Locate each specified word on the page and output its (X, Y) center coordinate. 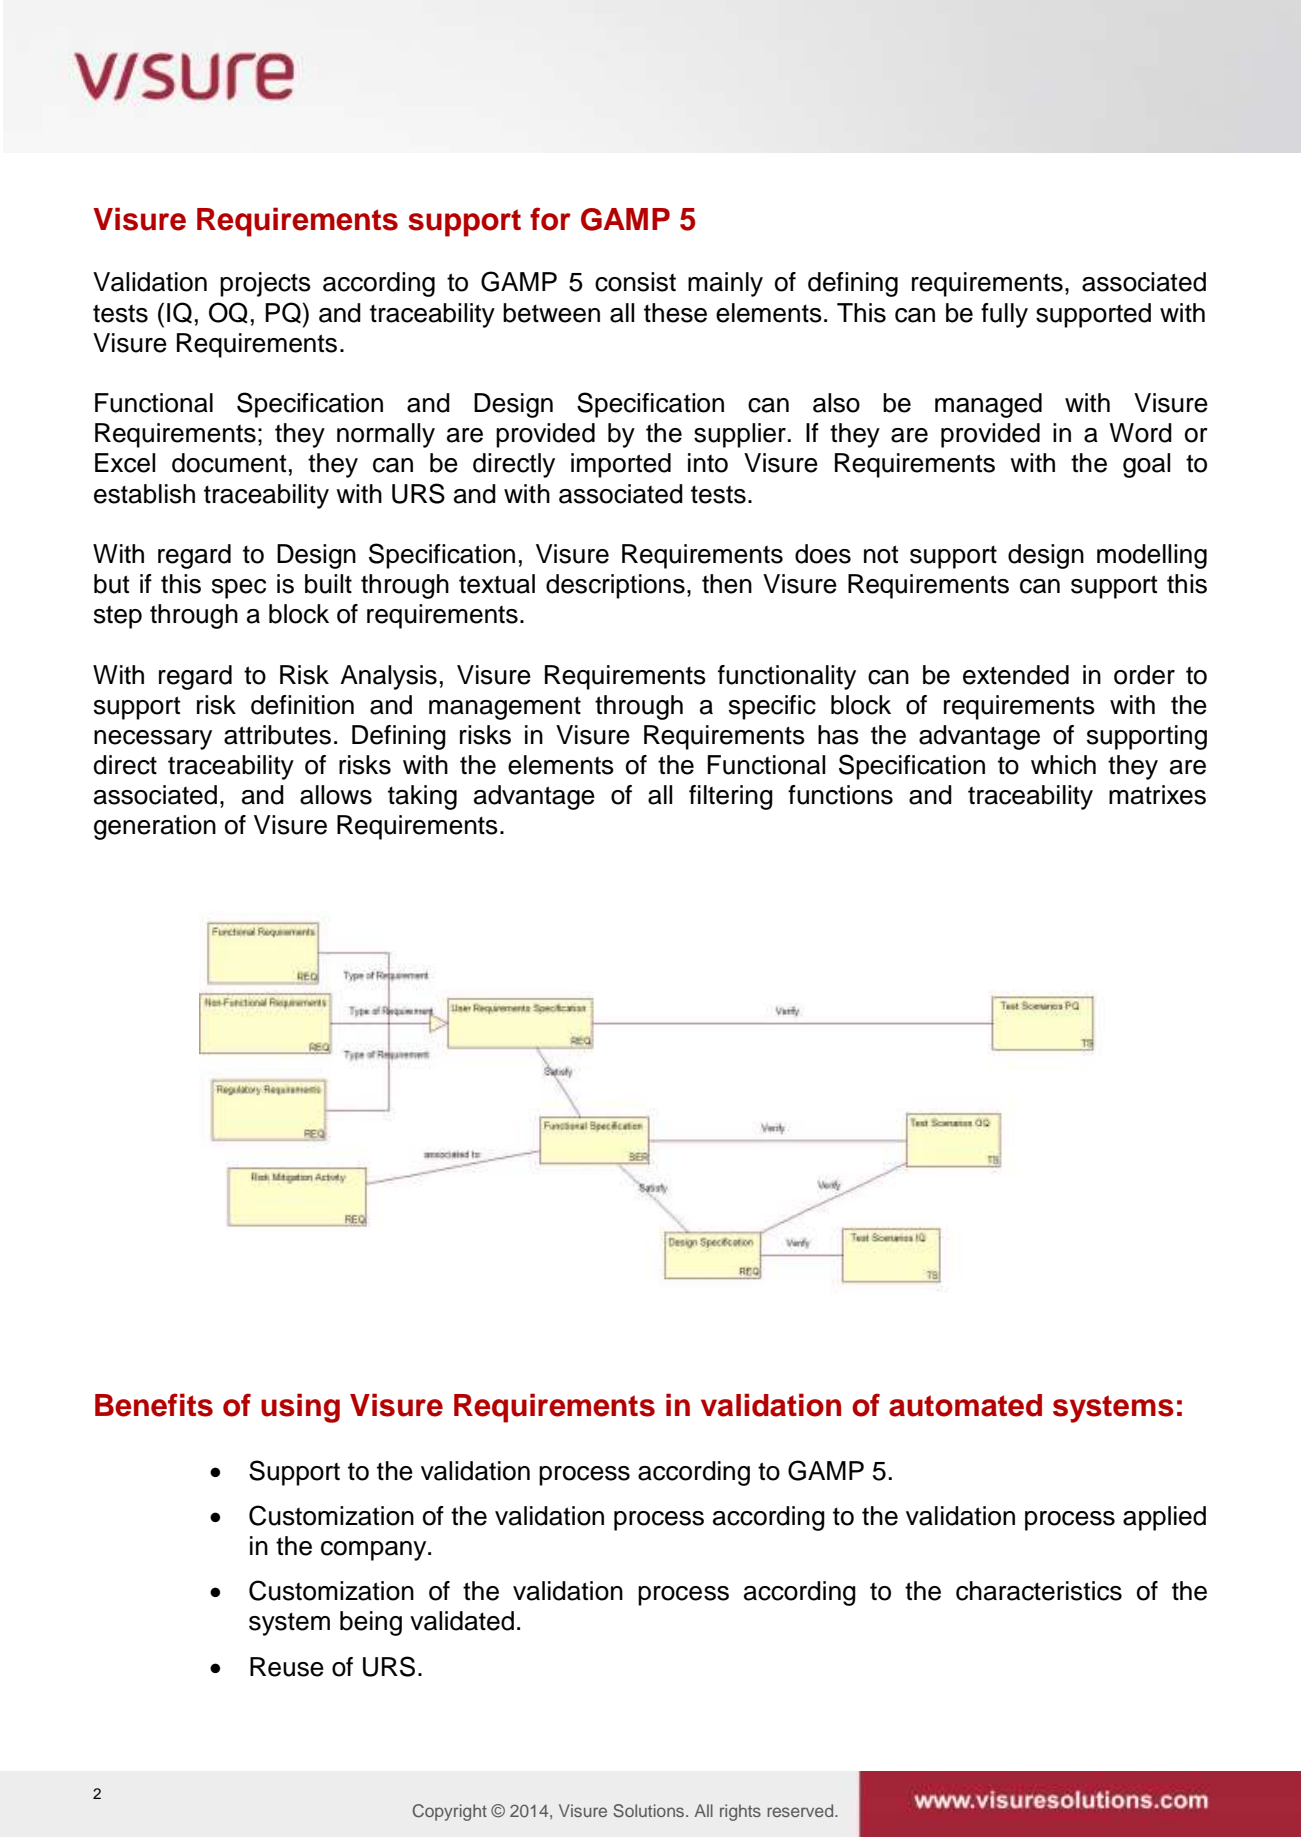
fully (1004, 315)
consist (635, 282)
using (300, 1408)
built (328, 584)
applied (1164, 1518)
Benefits (154, 1405)
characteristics (1039, 1591)
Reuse (287, 1667)
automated (965, 1405)
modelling (1152, 556)
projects (265, 284)
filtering (731, 797)
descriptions (615, 586)
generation (155, 827)
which (1063, 765)
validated (462, 1621)
